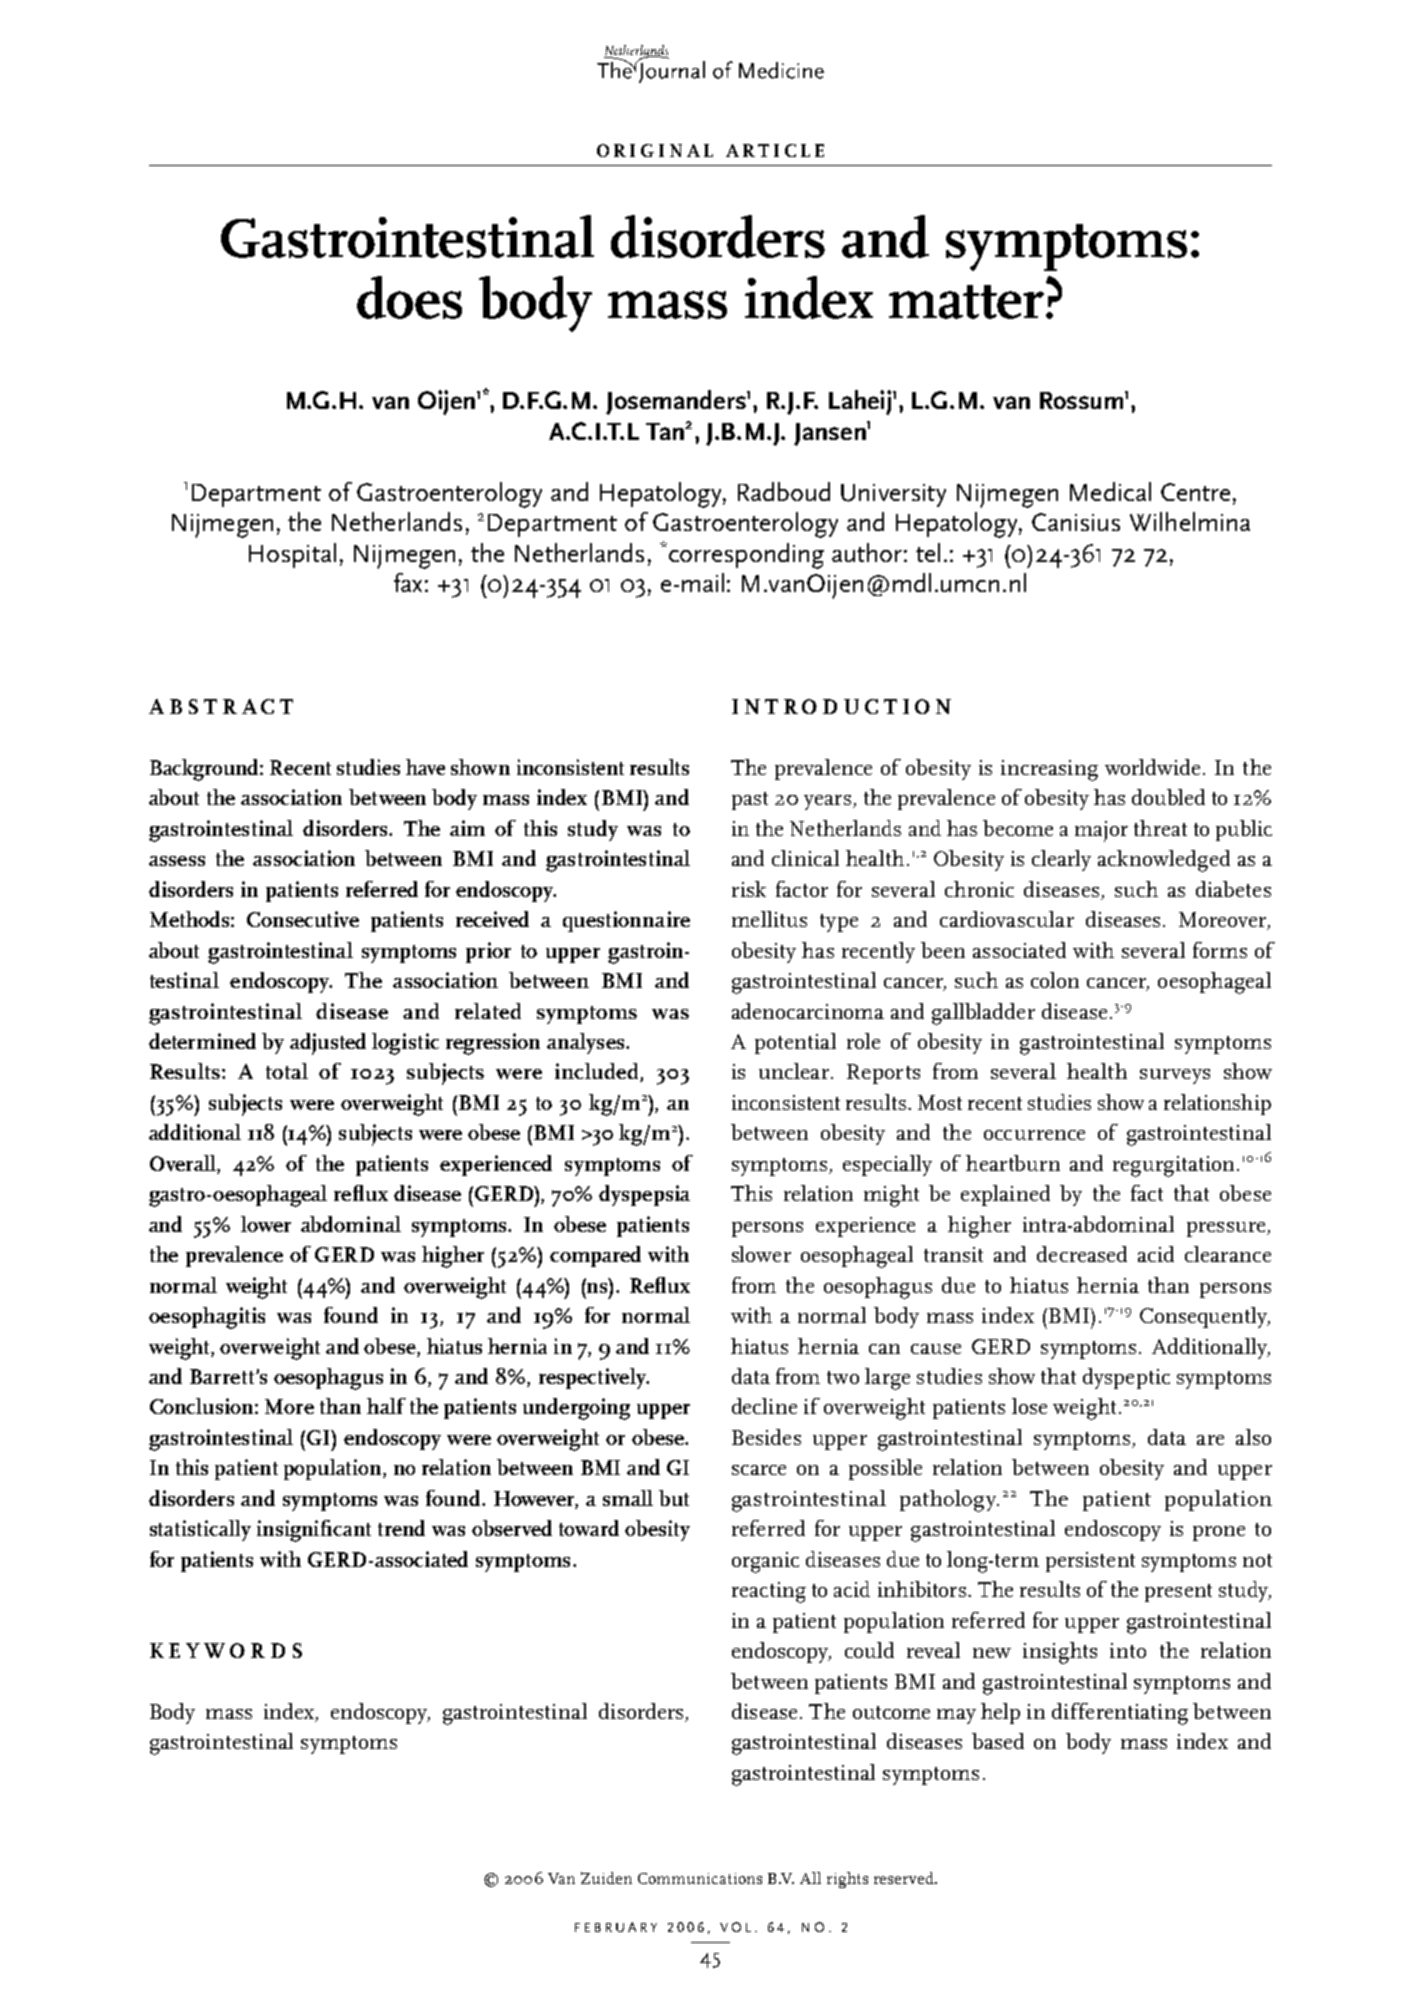 Image resolution: width=1421 pixels, height=2010 pixels. I want to click on potential, so click(795, 1043).
